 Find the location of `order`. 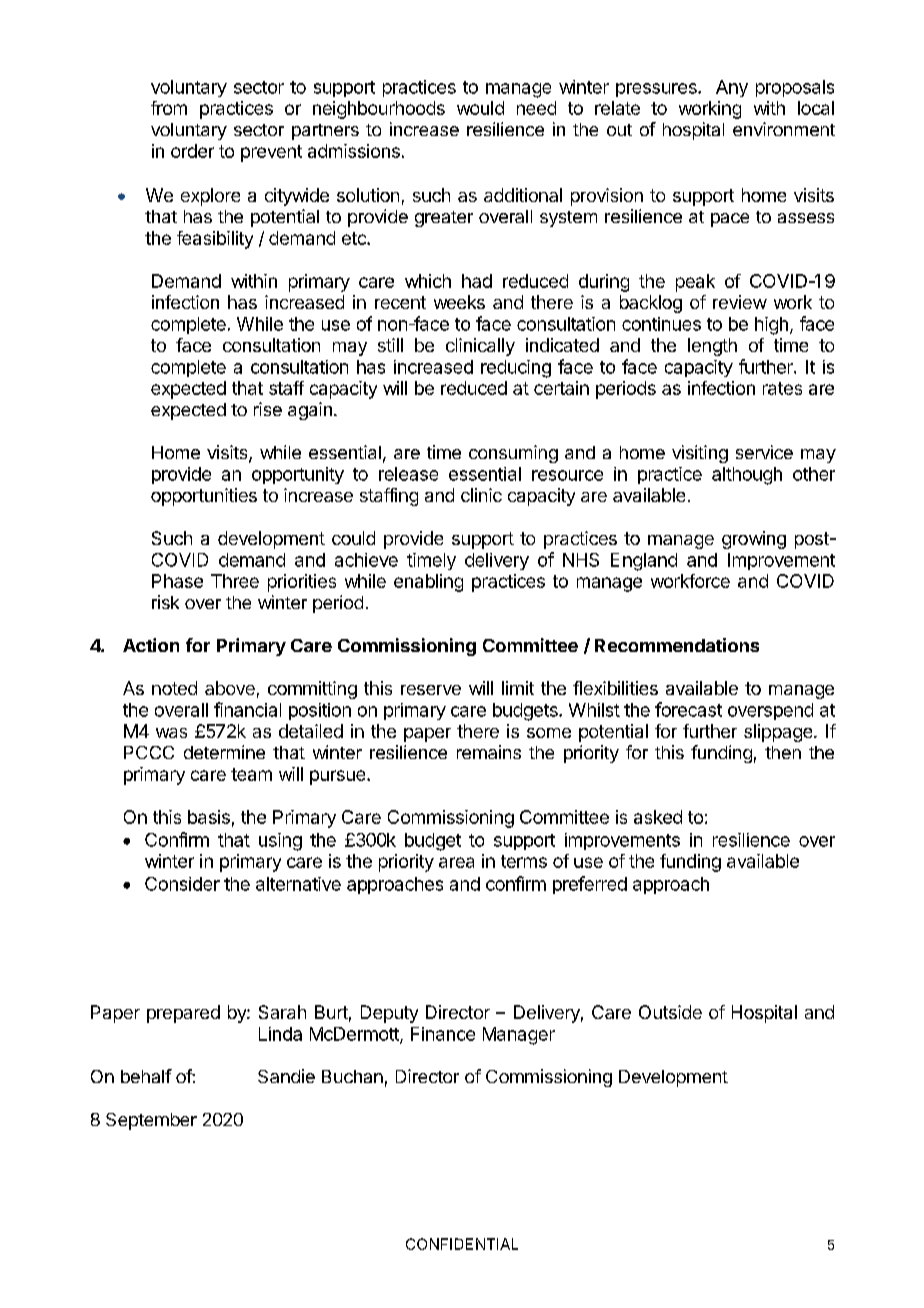

order is located at coordinates (192, 151).
